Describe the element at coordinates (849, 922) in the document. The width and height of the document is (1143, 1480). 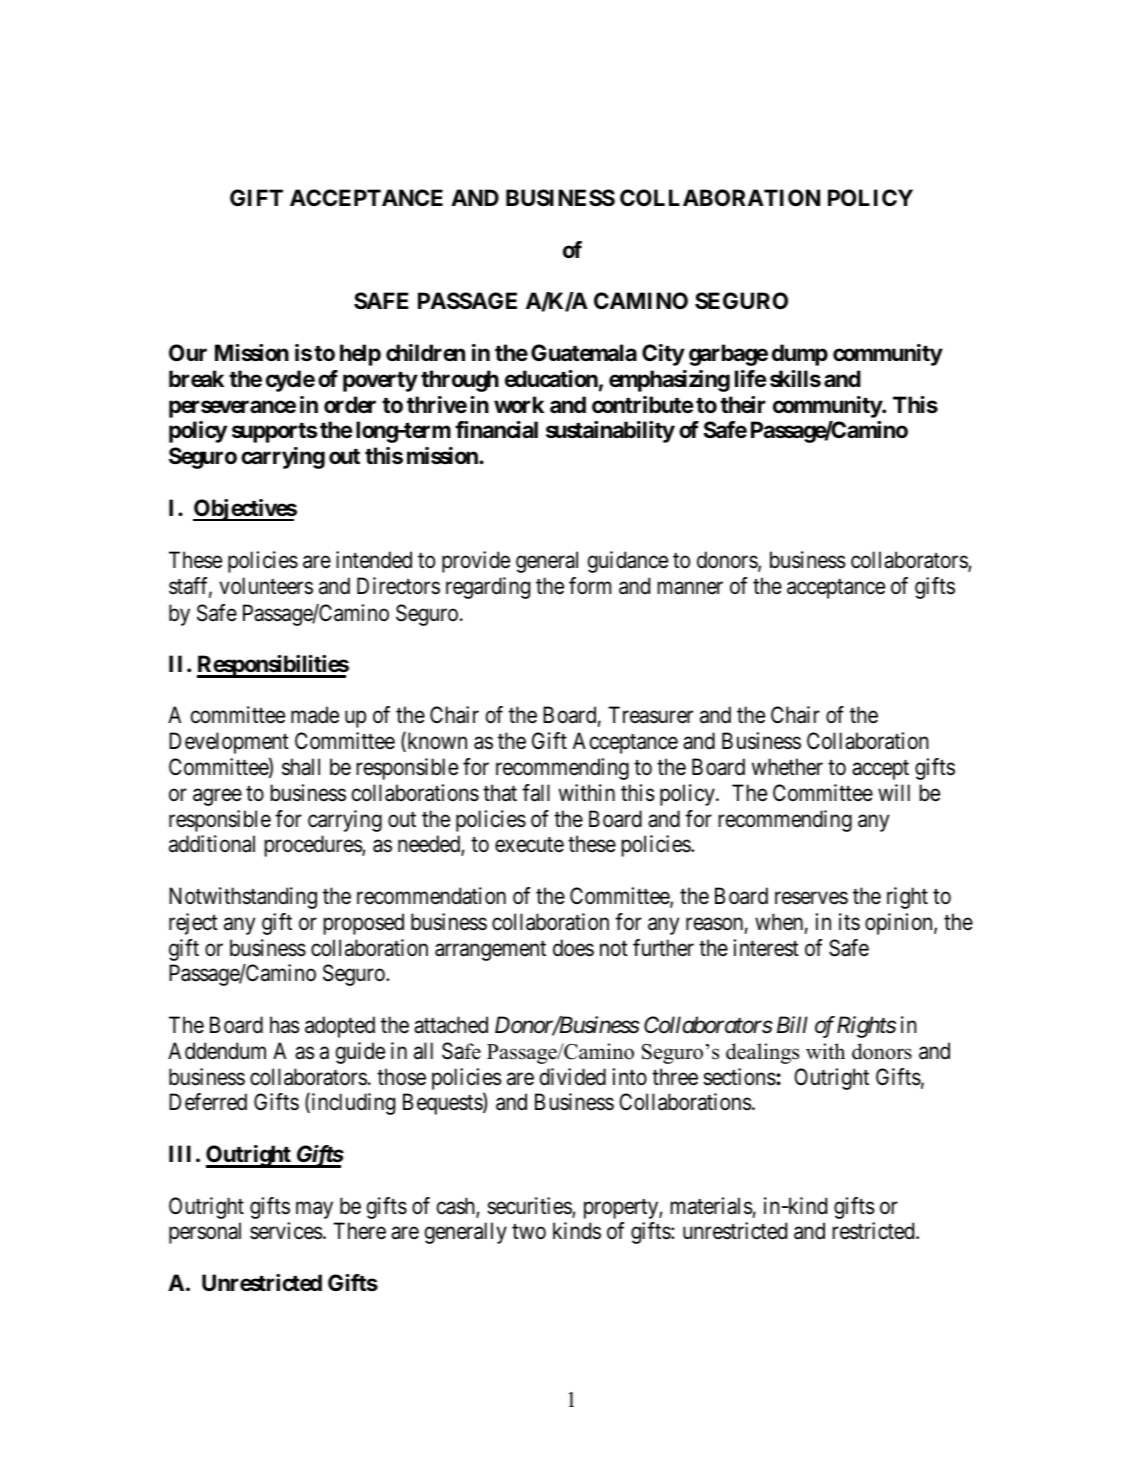
I see `its` at that location.
